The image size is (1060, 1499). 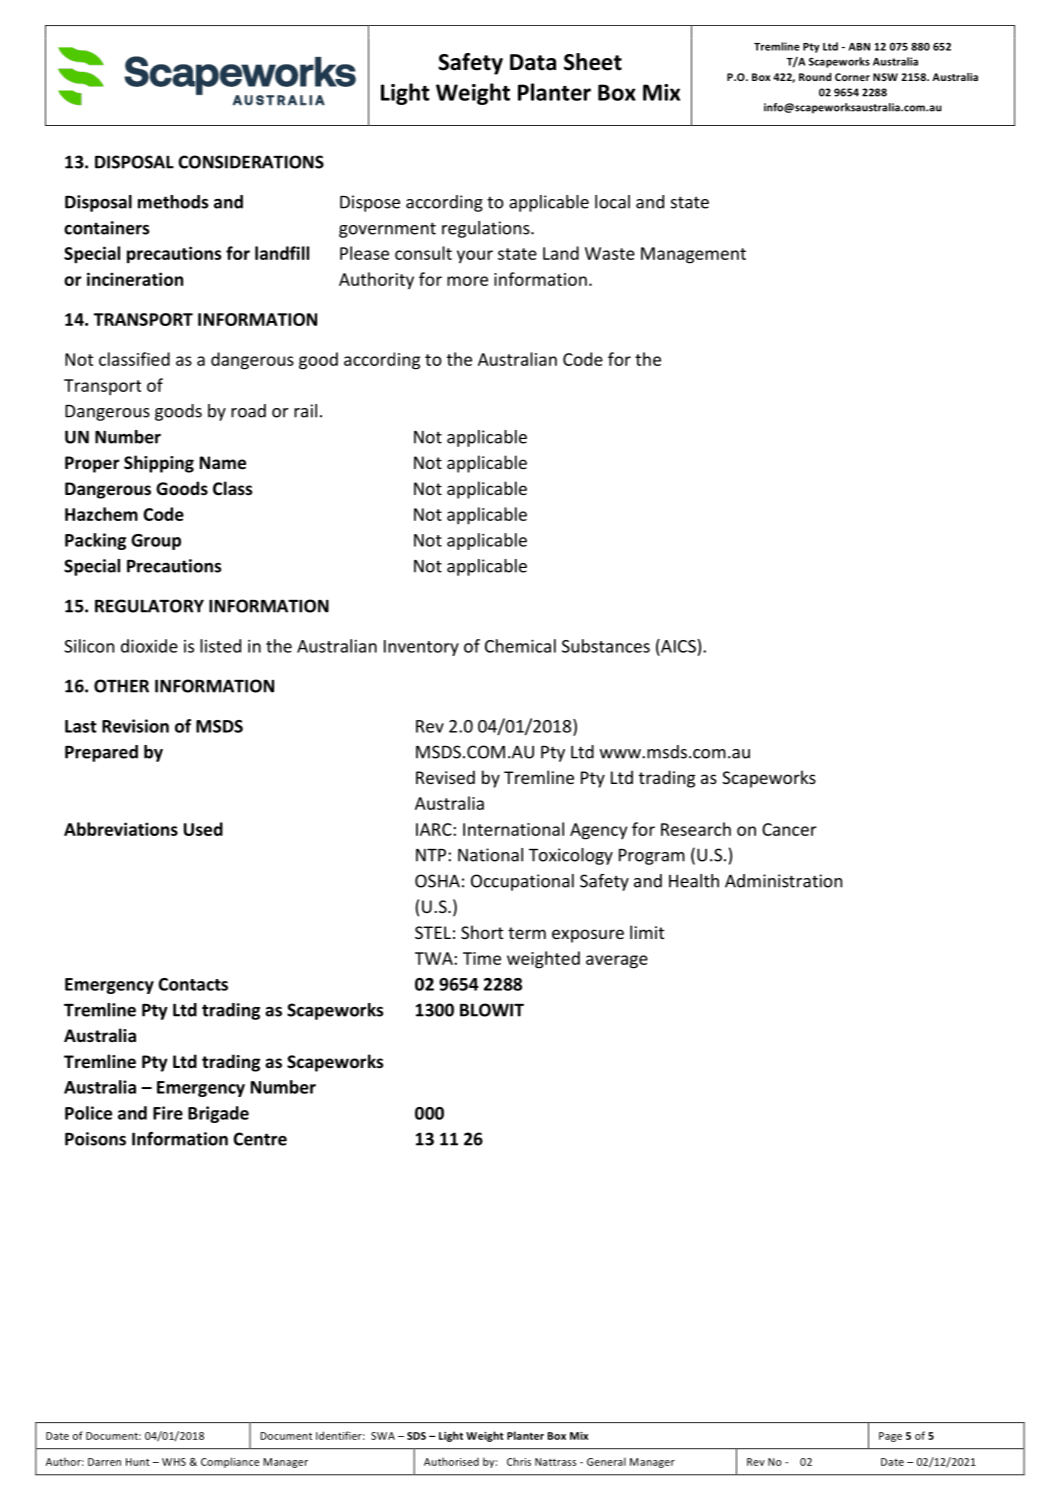 What do you see at coordinates (174, 1462) in the document?
I see `WHS` at bounding box center [174, 1462].
